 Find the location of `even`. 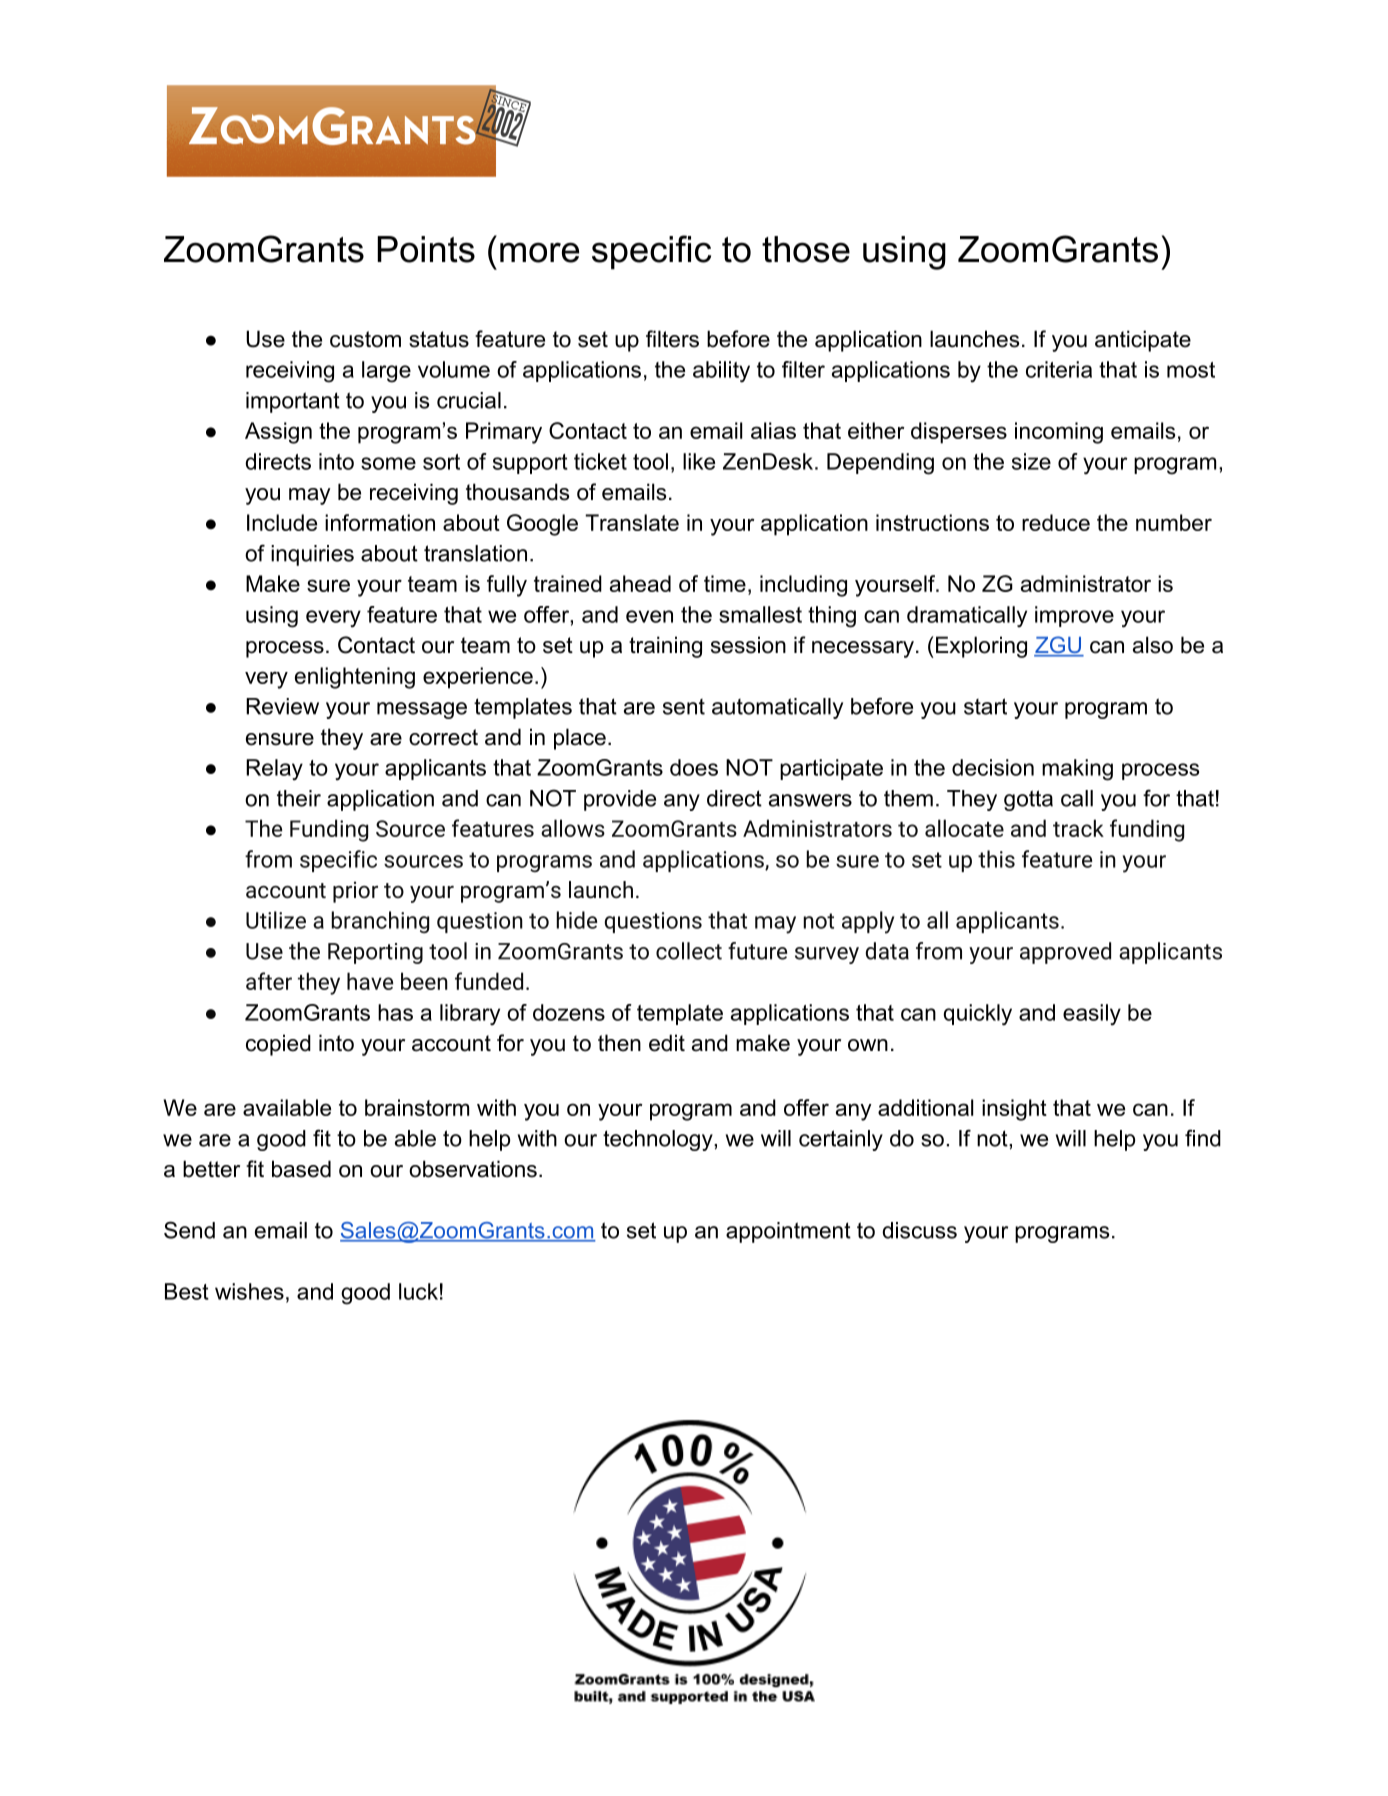

even is located at coordinates (649, 616).
